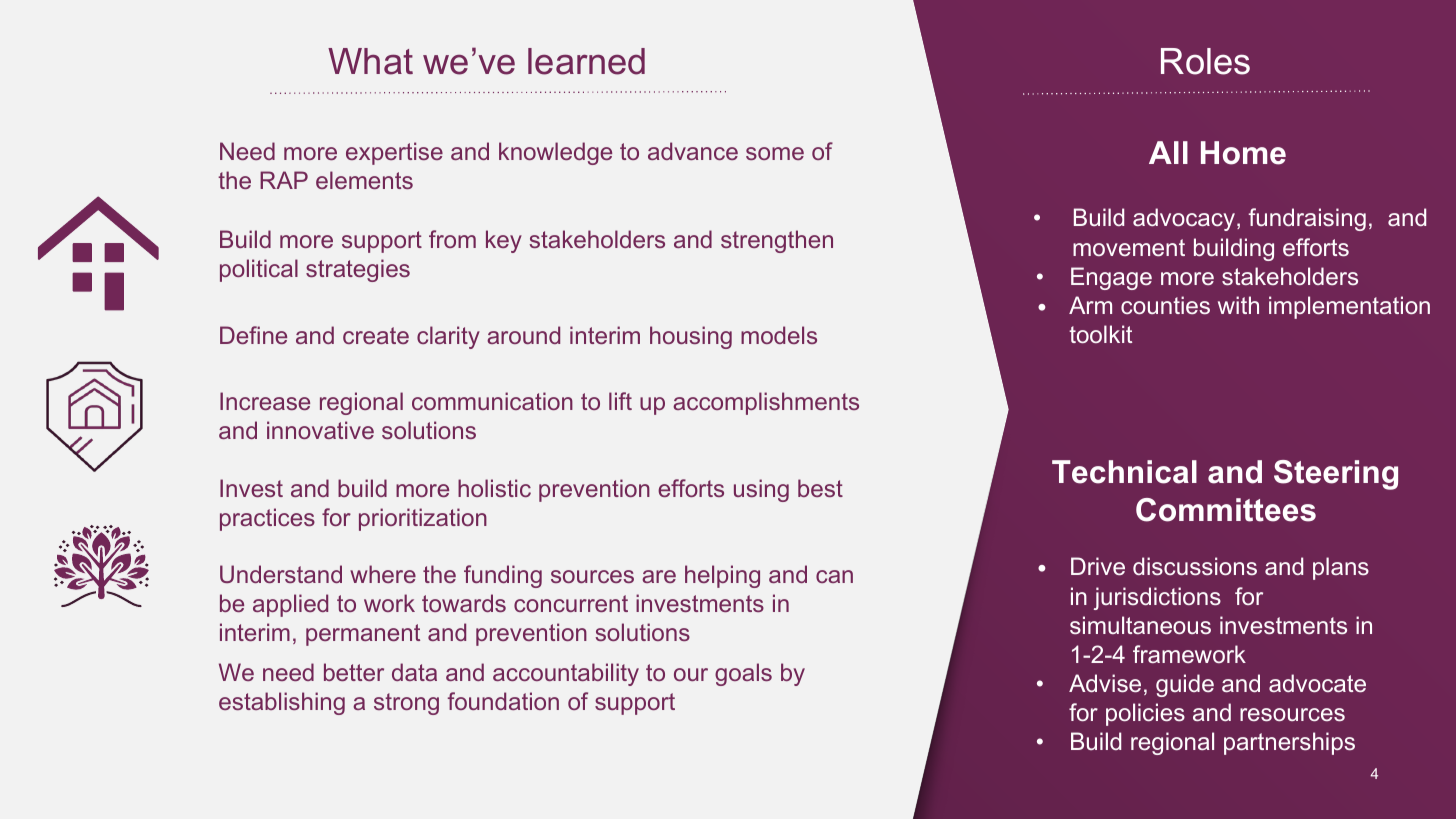 This document has height=819, width=1456. I want to click on communication, so click(492, 401).
